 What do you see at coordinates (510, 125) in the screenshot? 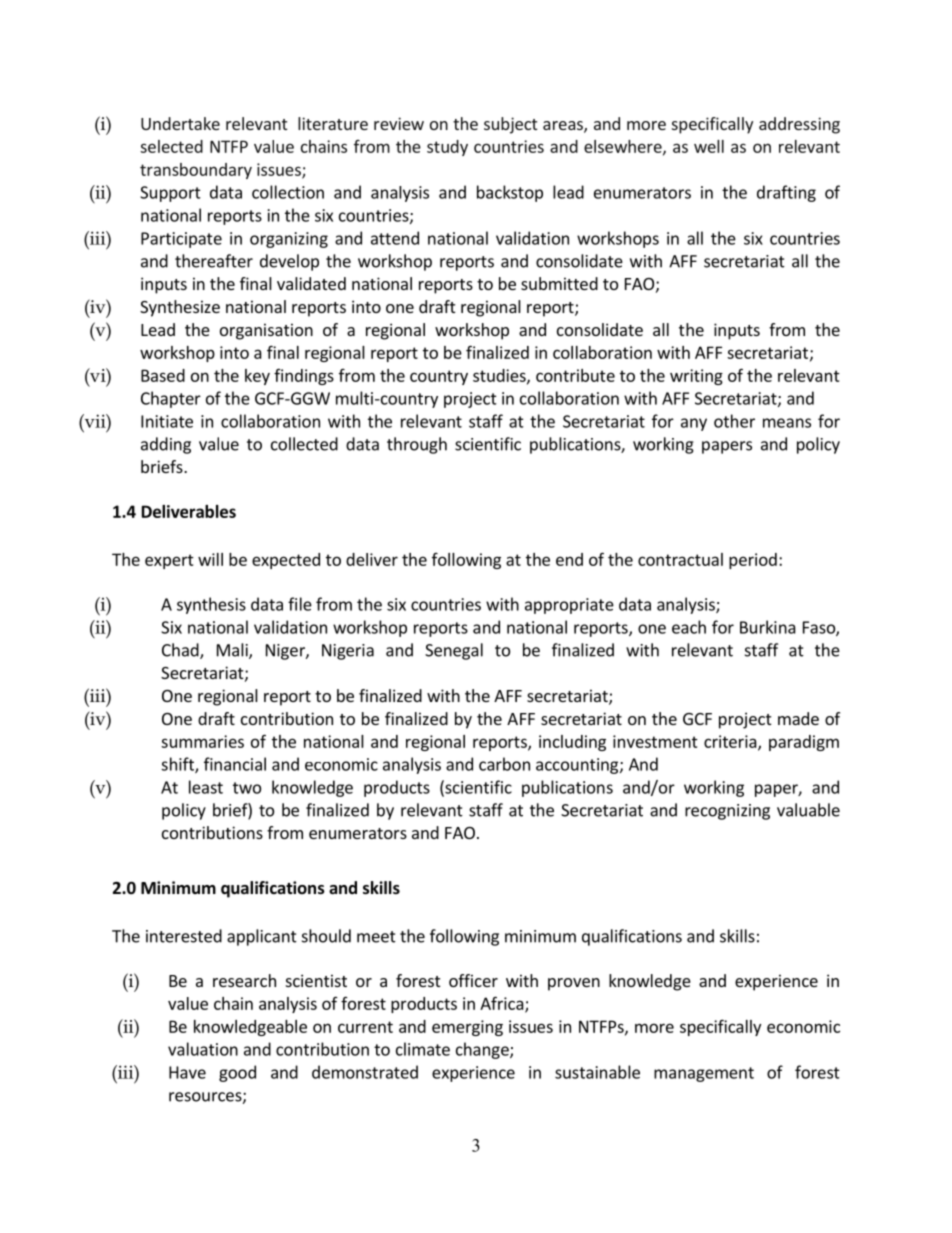
I see `subject` at bounding box center [510, 125].
